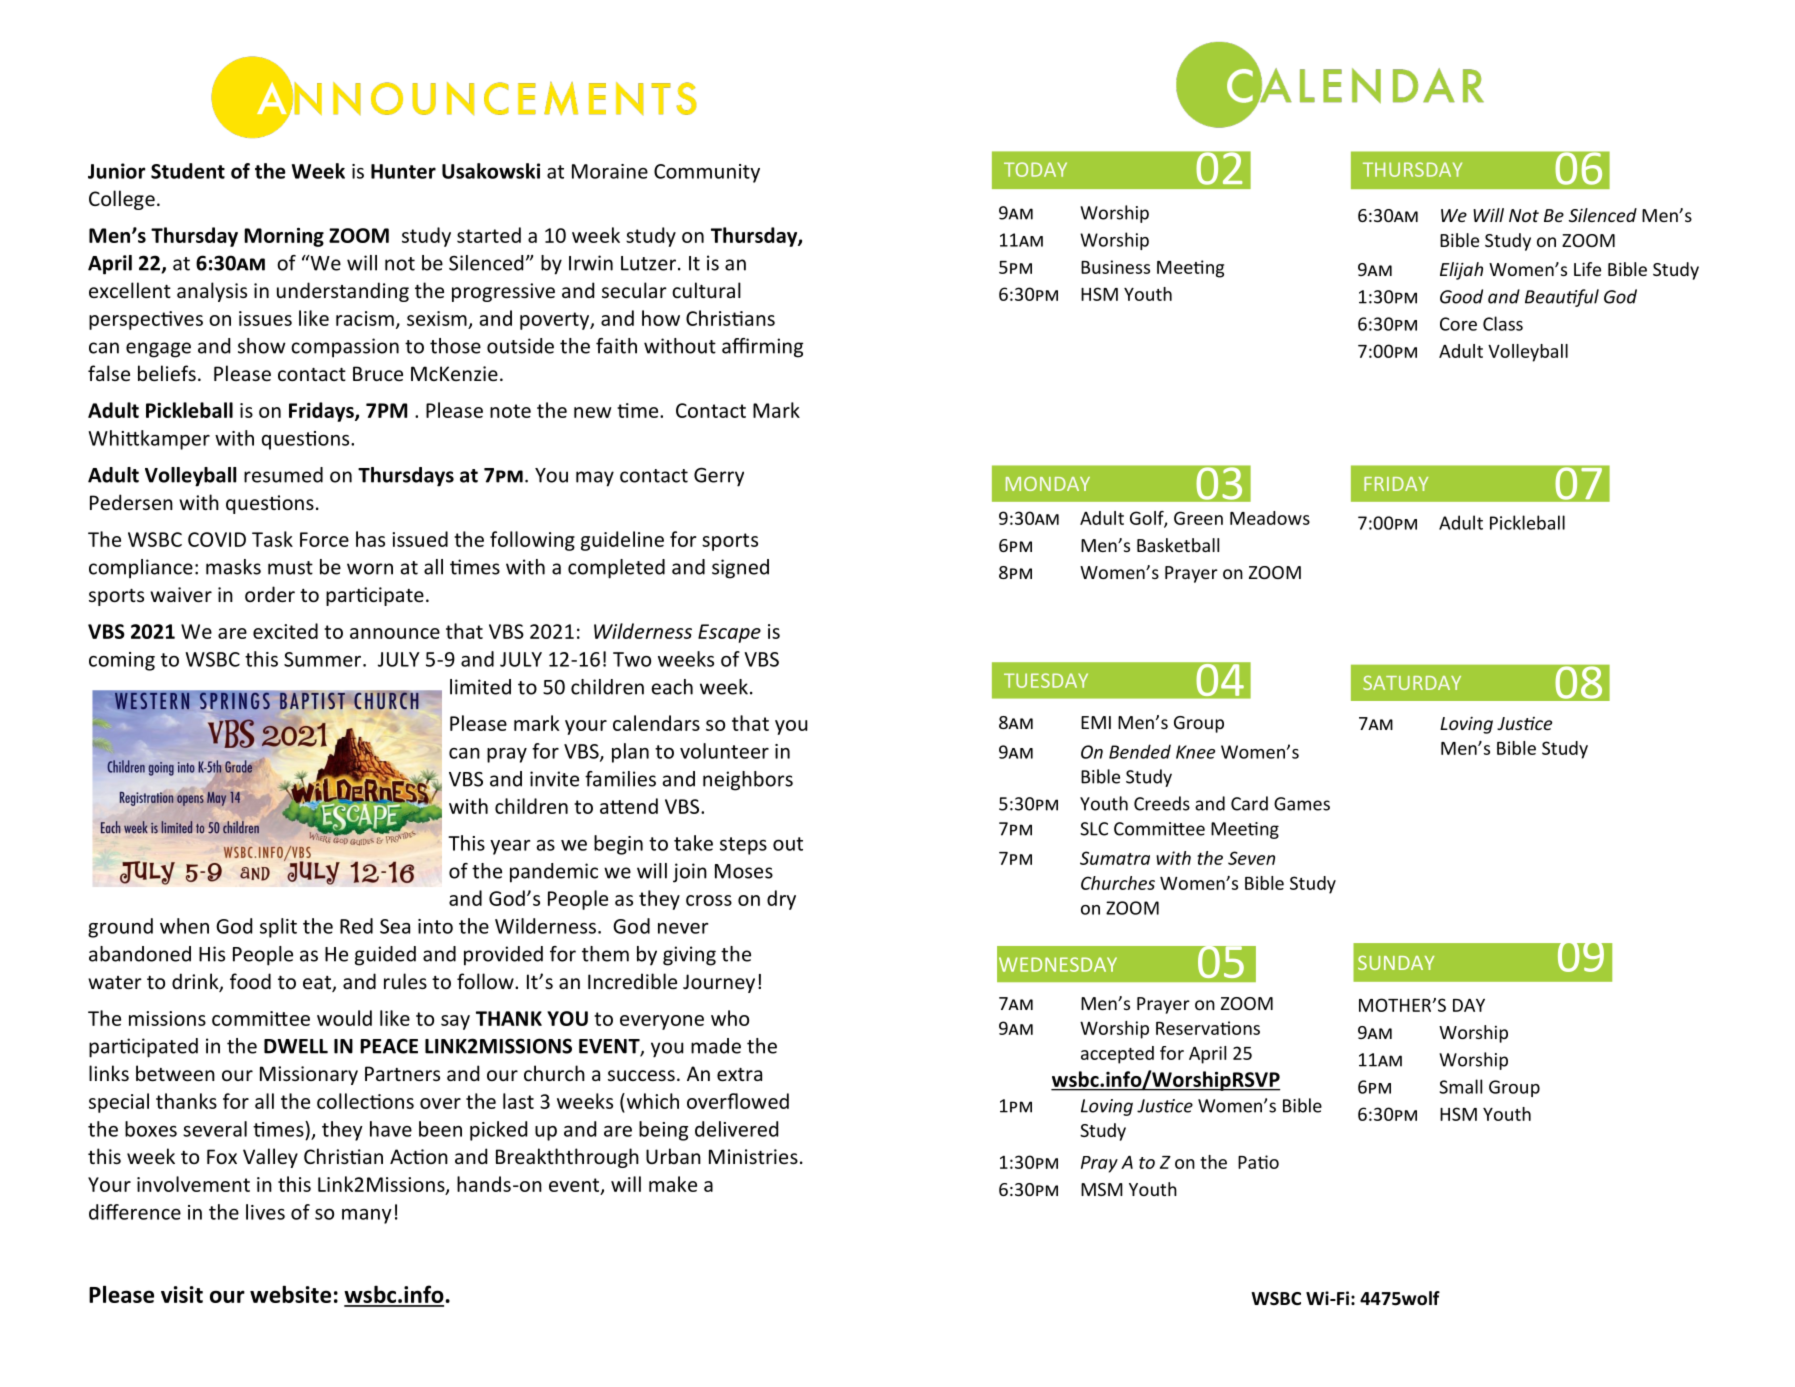 The image size is (1795, 1387). I want to click on website, so click(290, 1294).
